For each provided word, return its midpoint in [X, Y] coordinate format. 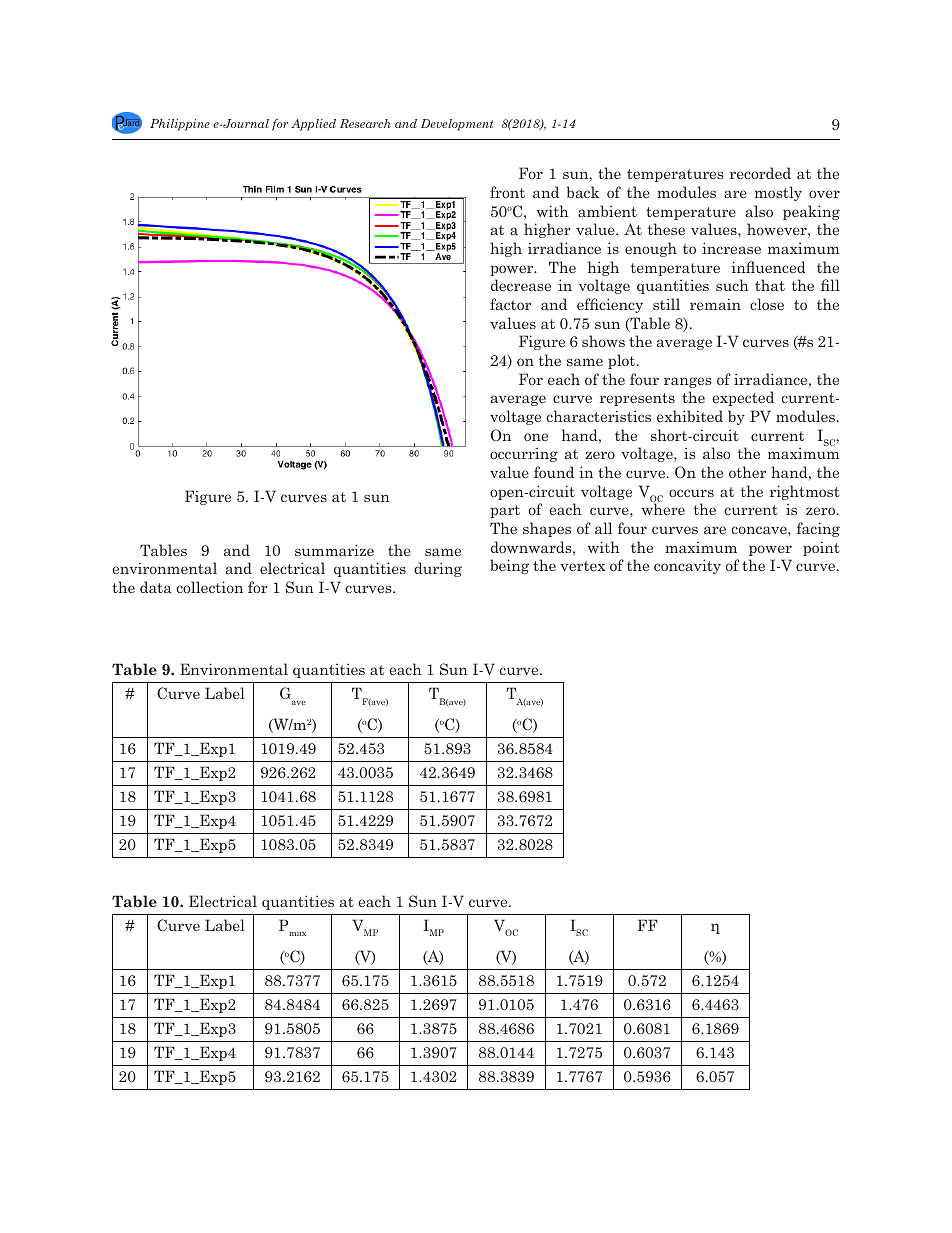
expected [743, 398]
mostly [778, 193]
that [770, 285]
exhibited [690, 416]
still [666, 304]
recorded [760, 173]
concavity [687, 566]
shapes [547, 529]
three [577, 132]
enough [651, 249]
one [536, 437]
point [821, 548]
